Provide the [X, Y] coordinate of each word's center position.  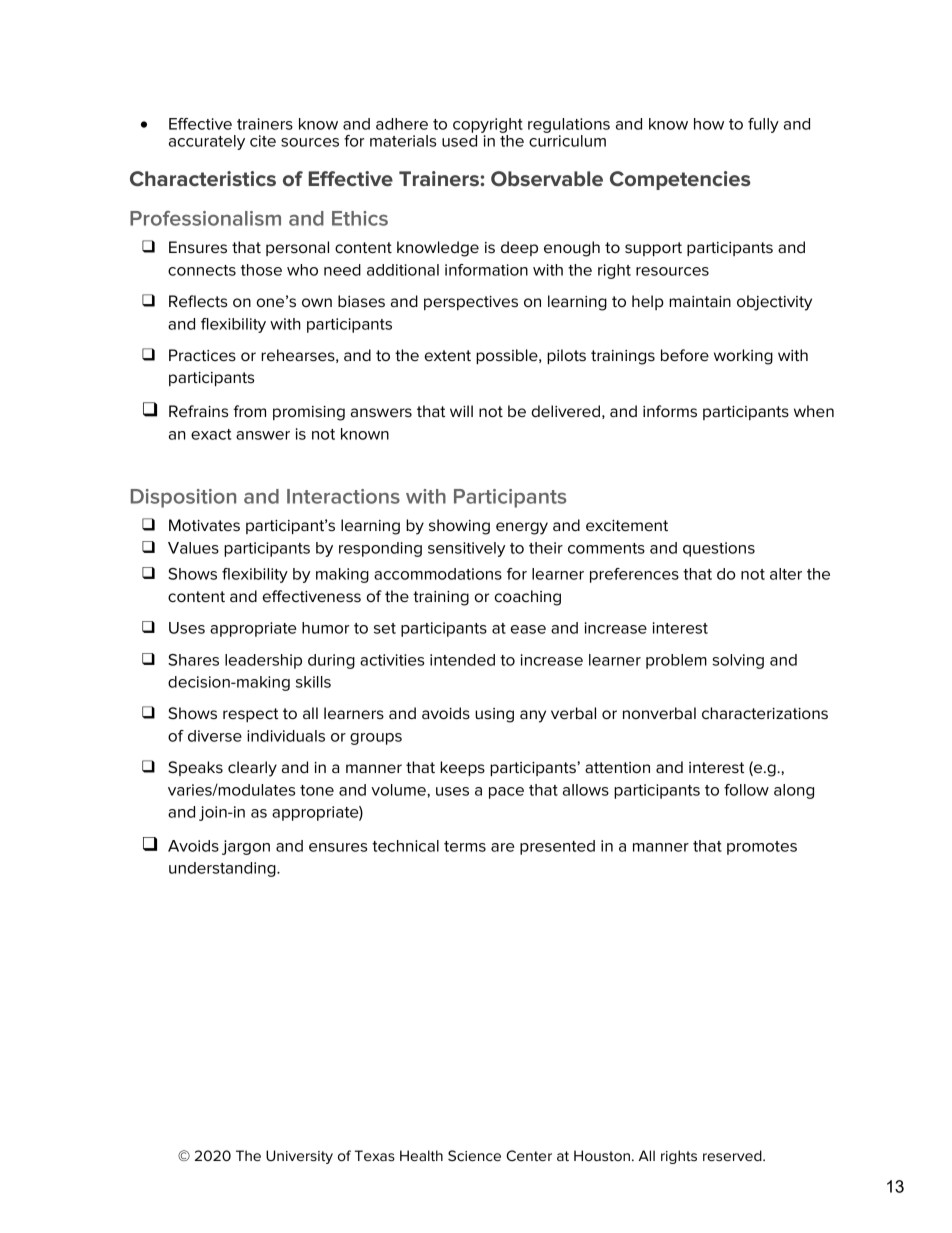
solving [738, 661]
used [459, 141]
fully [763, 125]
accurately [207, 142]
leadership [263, 661]
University [299, 1157]
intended [462, 660]
